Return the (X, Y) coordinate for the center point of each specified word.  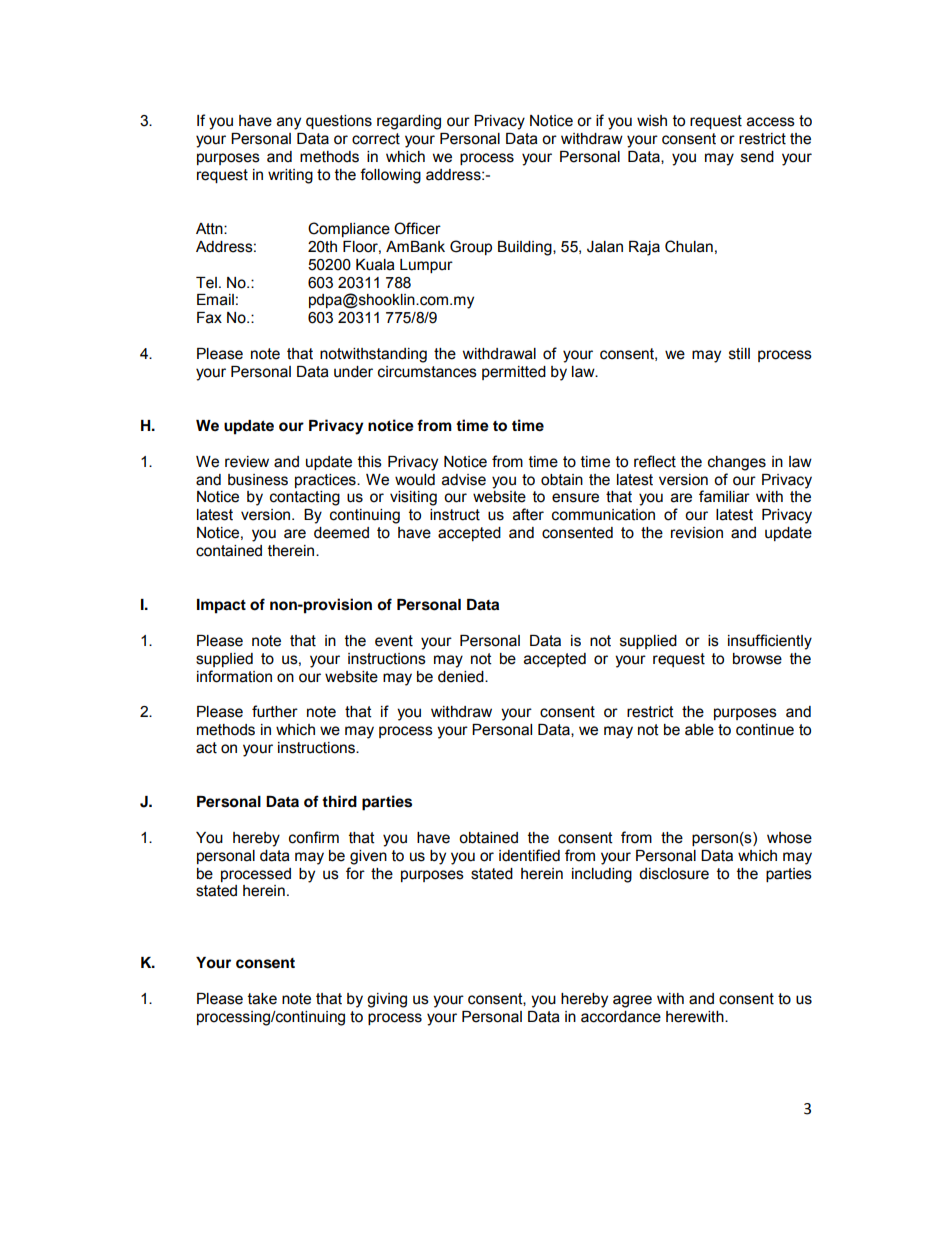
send (757, 157)
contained (229, 551)
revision (697, 533)
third (339, 801)
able (699, 730)
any (289, 123)
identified (529, 855)
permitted (514, 373)
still (739, 354)
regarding (409, 122)
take (262, 999)
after (528, 514)
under (353, 372)
